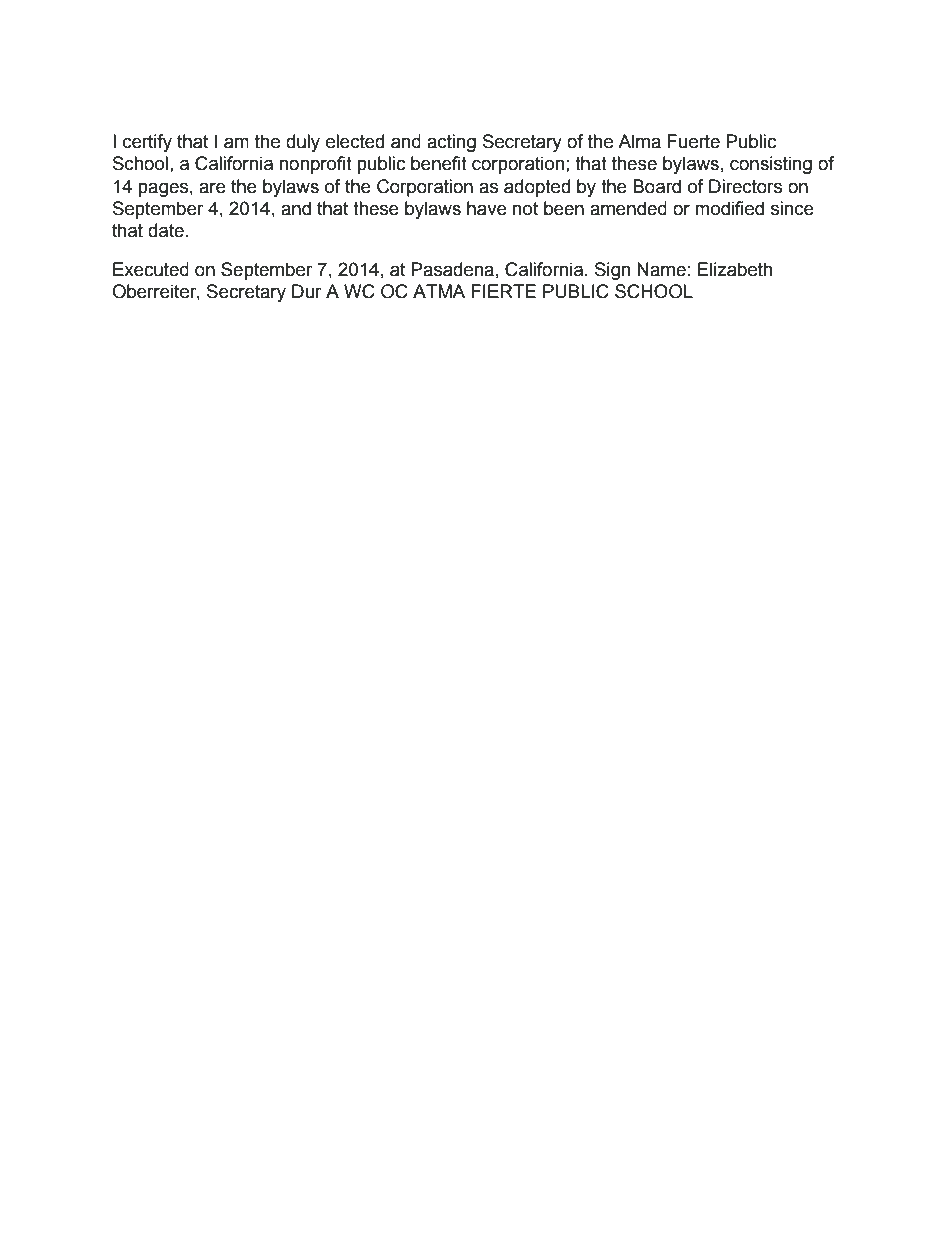  Describe the element at coordinates (307, 291) in the screenshot. I see `Dur` at that location.
